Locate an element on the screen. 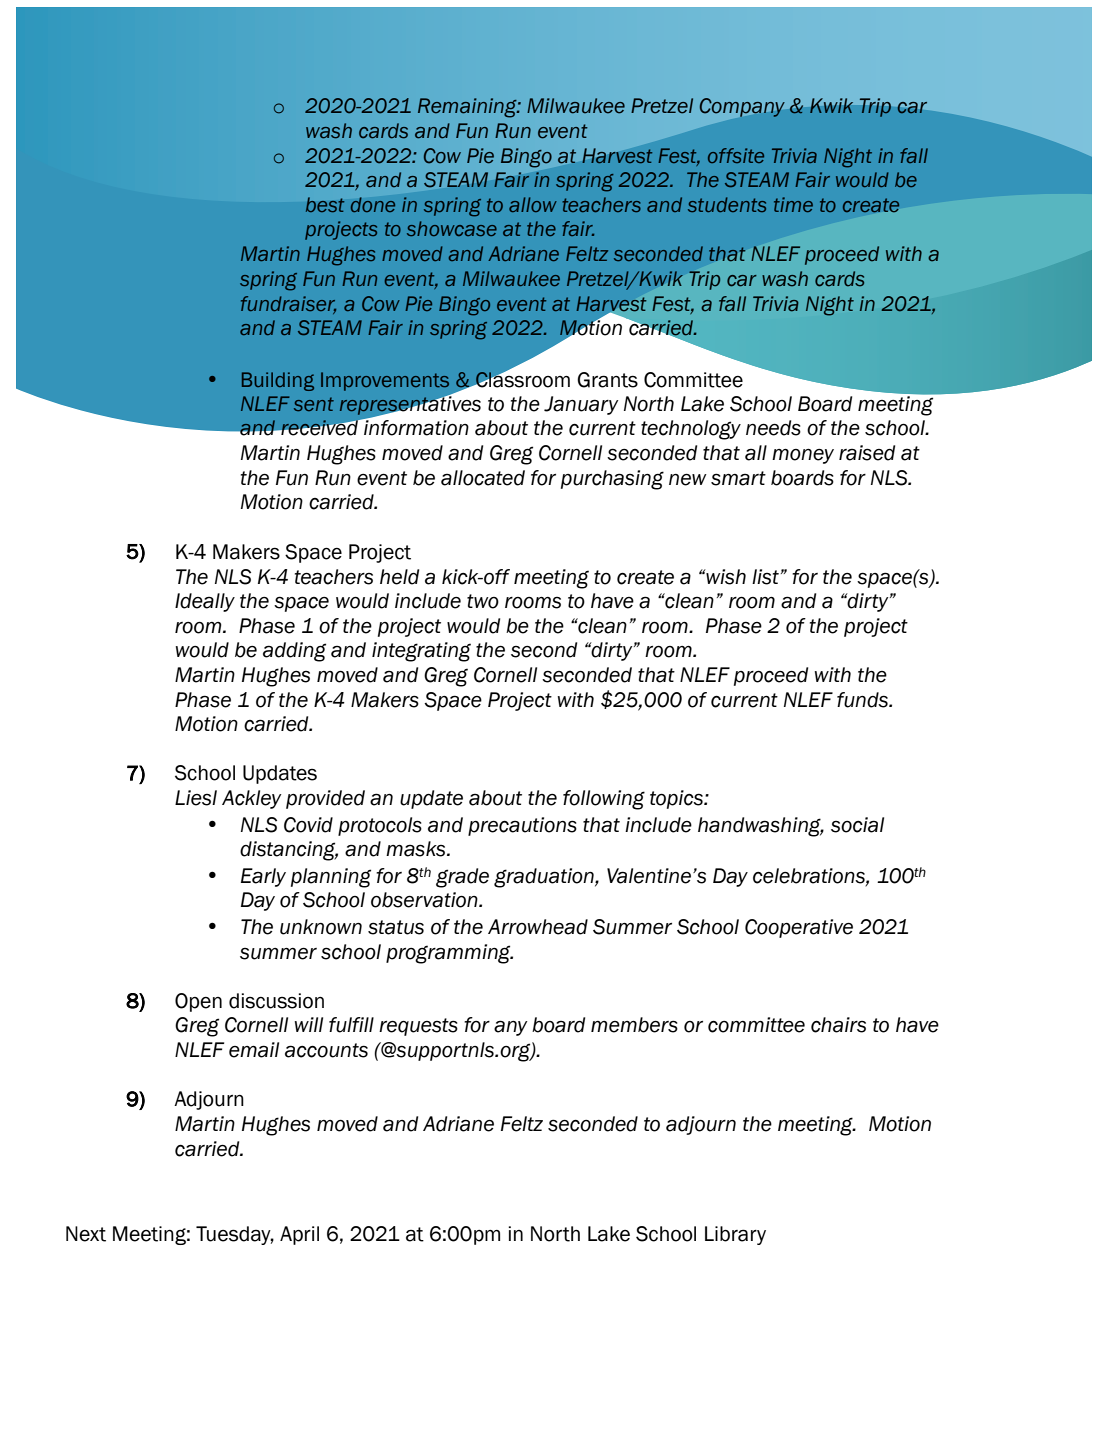 This screenshot has width=1108, height=1434. Improvements is located at coordinates (385, 381).
